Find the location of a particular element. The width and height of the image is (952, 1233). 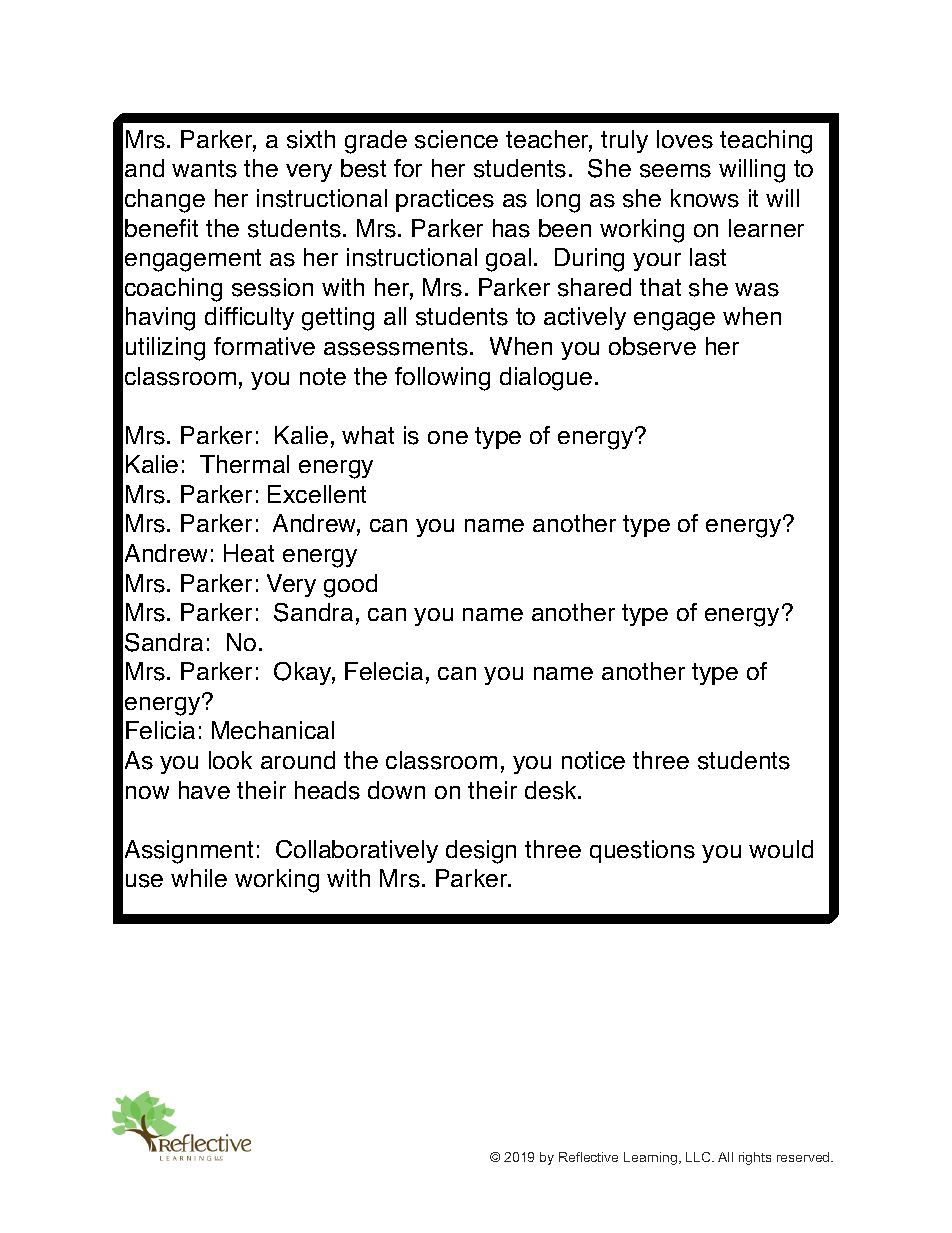

dialogue is located at coordinates (546, 379).
